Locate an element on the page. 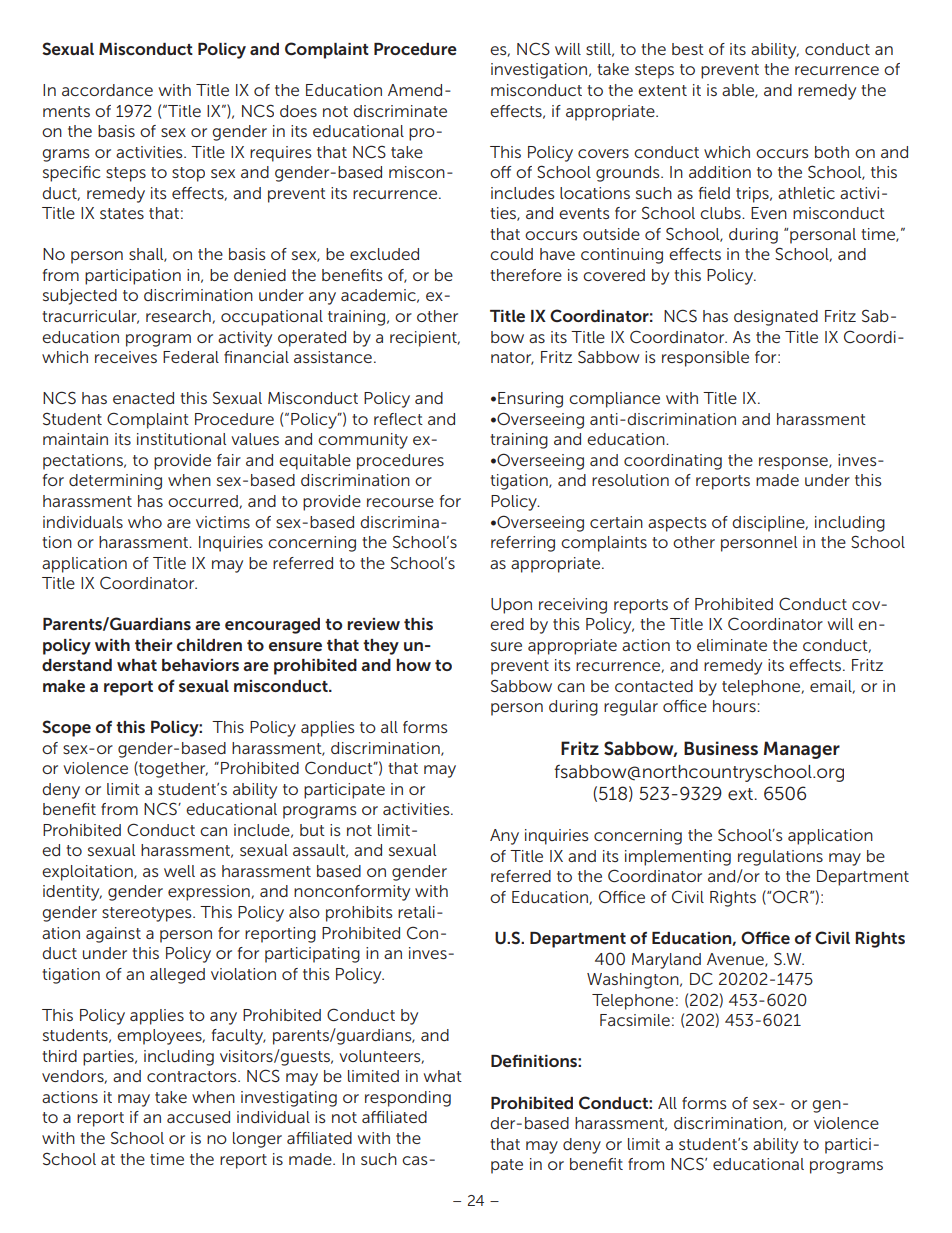 The width and height of the page is (952, 1233). does is located at coordinates (298, 111).
